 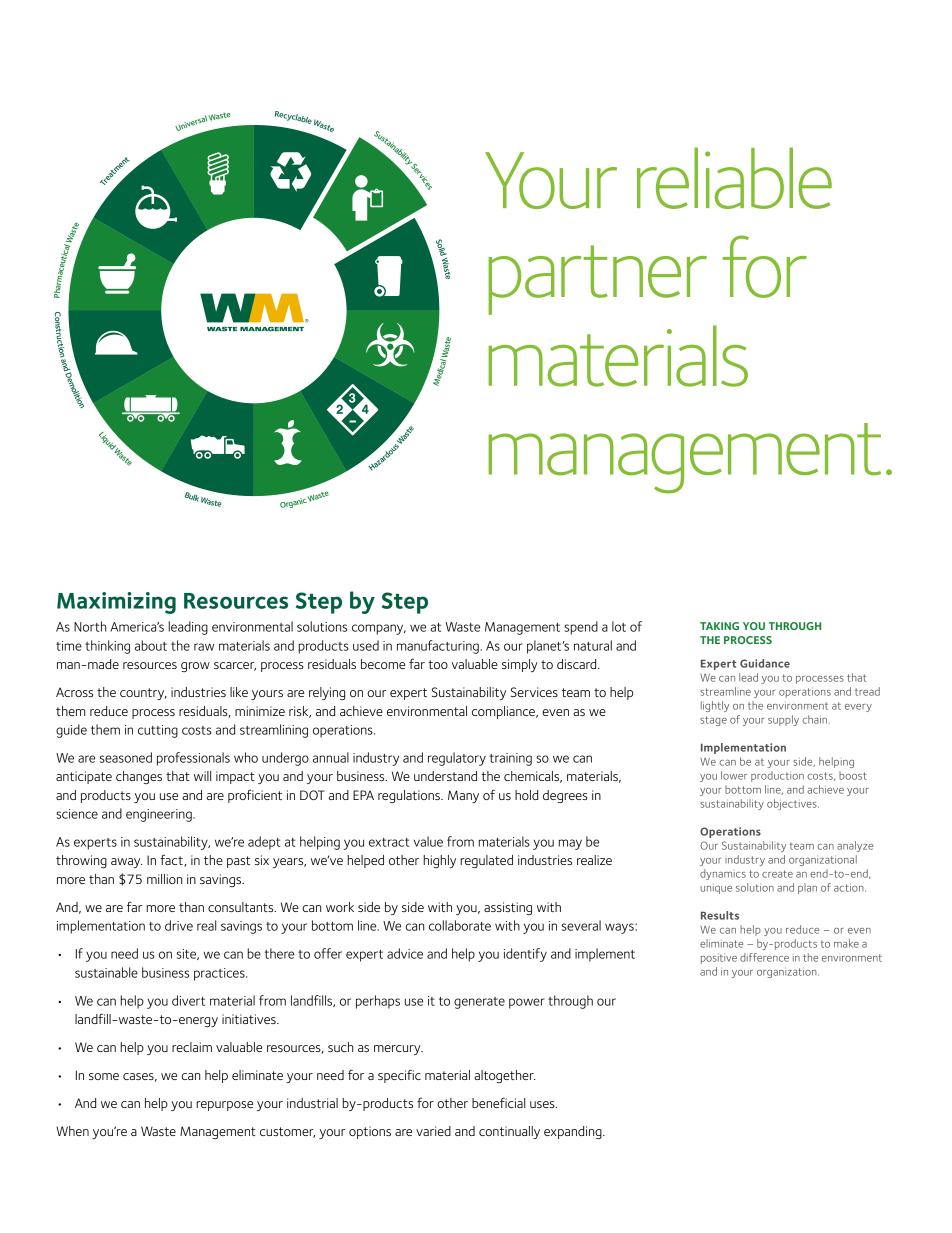 What do you see at coordinates (574, 1132) in the image?
I see `expanding` at bounding box center [574, 1132].
